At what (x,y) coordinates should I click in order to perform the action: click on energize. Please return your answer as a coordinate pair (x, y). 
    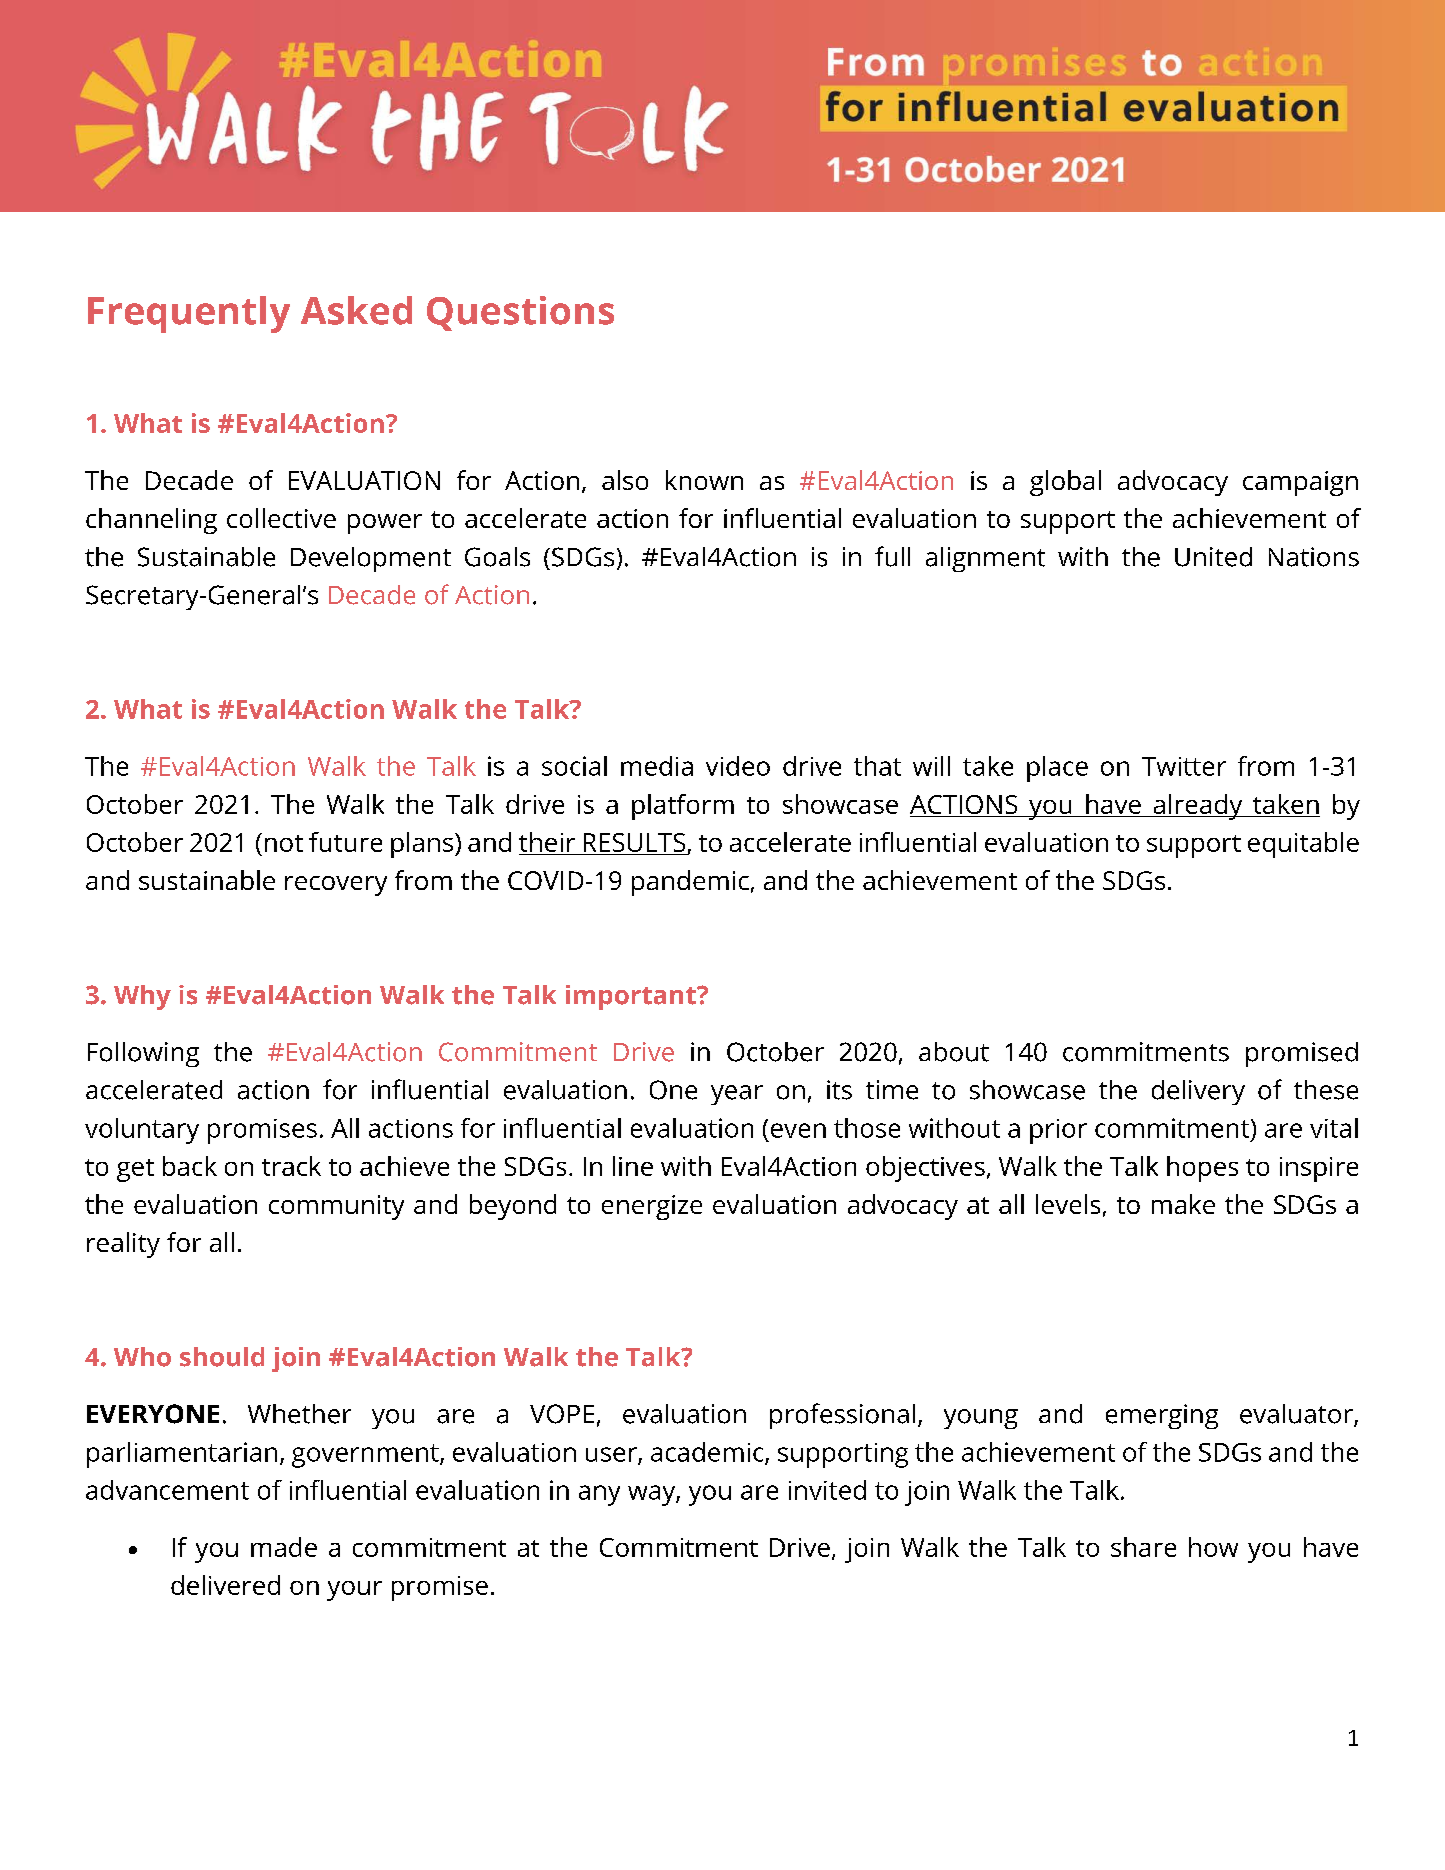
    Looking at the image, I should click on (652, 1207).
